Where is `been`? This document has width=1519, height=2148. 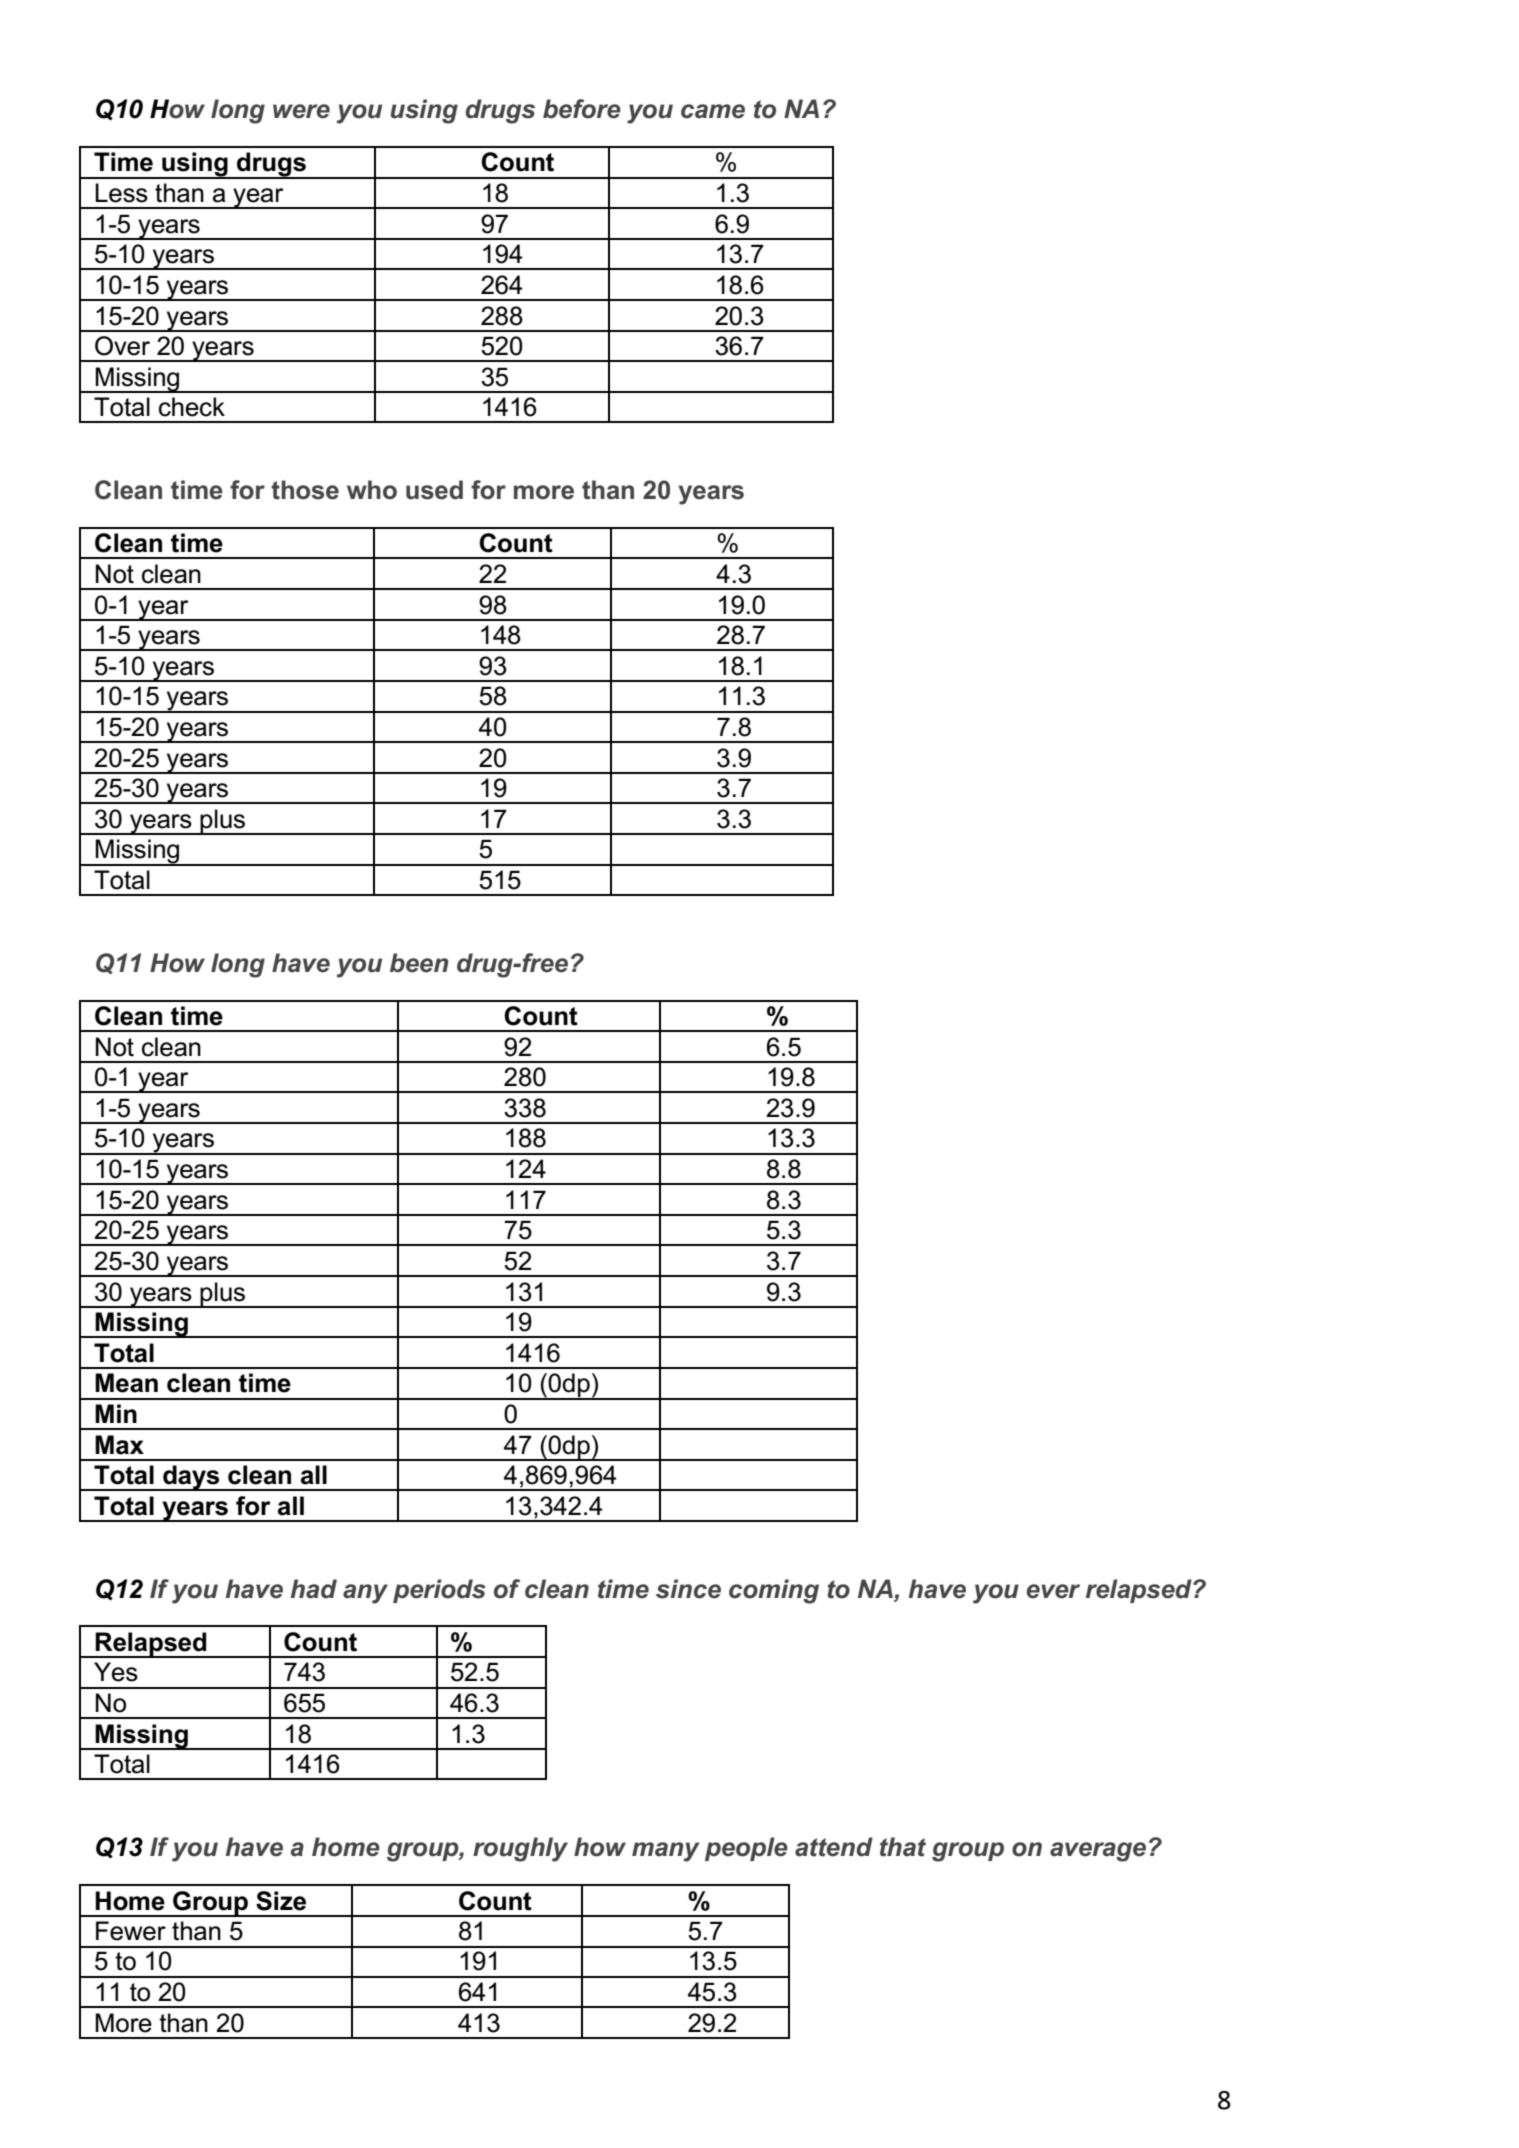
been is located at coordinates (419, 963).
